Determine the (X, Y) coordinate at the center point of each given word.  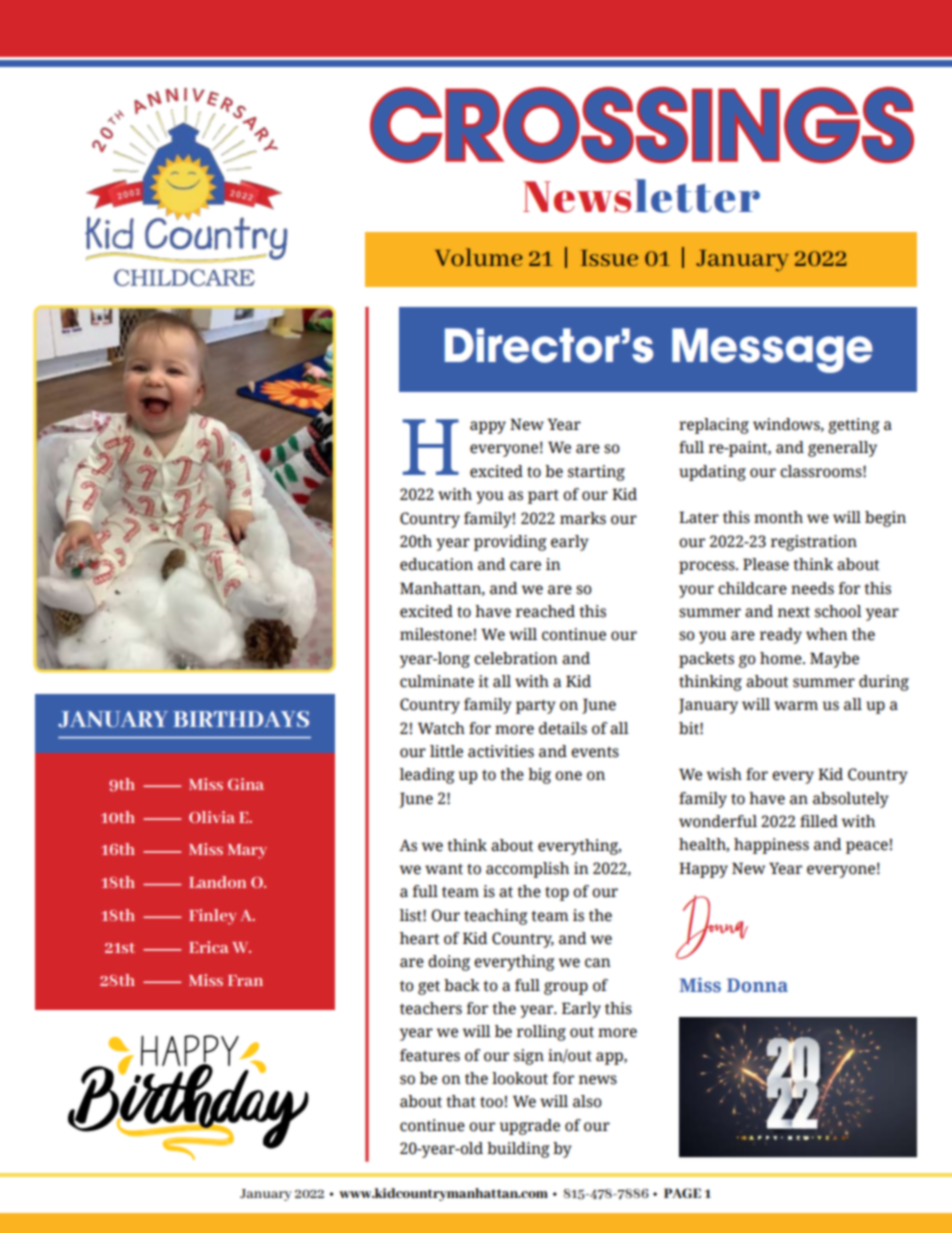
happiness (771, 846)
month (778, 517)
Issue (609, 258)
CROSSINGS (642, 125)
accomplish (527, 870)
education (436, 564)
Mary (247, 851)
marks (583, 518)
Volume (479, 257)
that (461, 1101)
